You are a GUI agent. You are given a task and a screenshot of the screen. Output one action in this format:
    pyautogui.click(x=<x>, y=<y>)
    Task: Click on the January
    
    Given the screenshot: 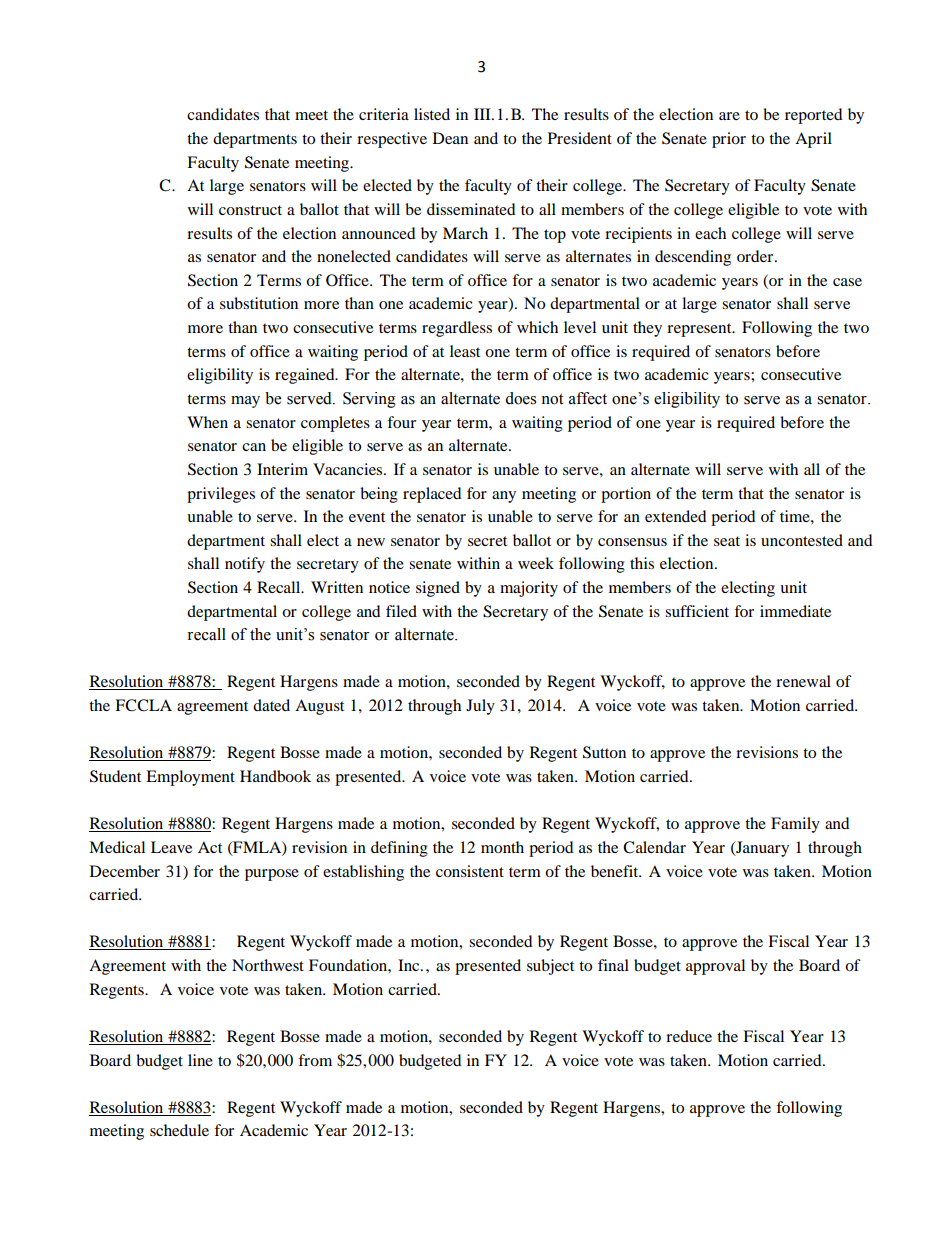 What is the action you would take?
    pyautogui.click(x=761, y=849)
